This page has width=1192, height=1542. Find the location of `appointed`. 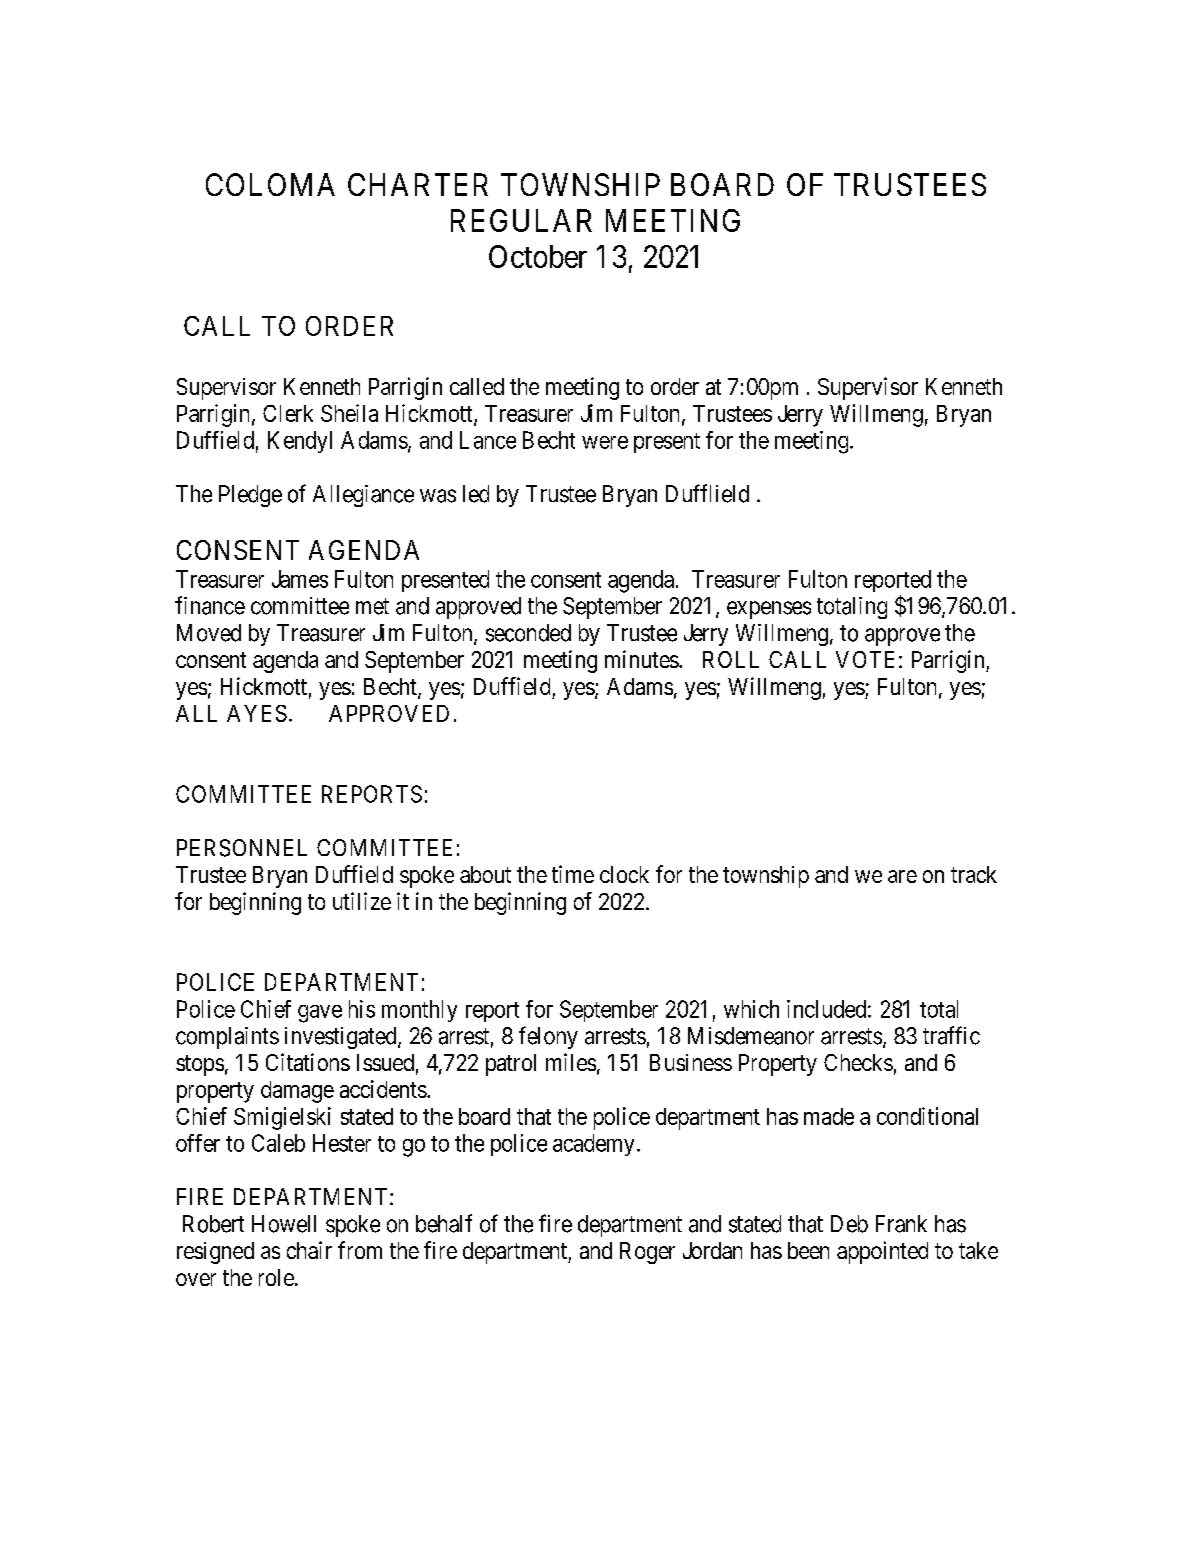

appointed is located at coordinates (882, 1252).
